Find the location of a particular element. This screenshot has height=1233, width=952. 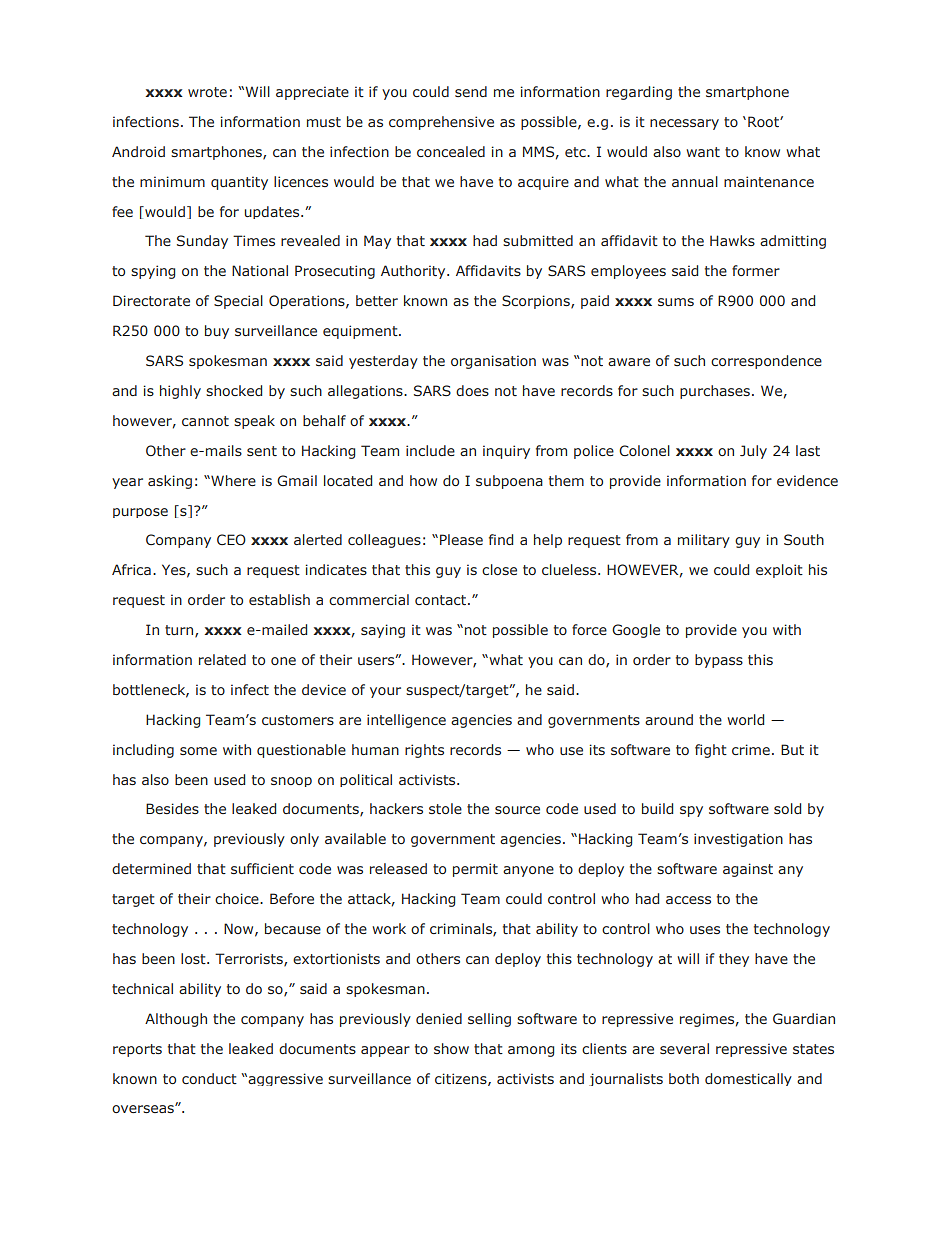

necessary is located at coordinates (684, 124).
